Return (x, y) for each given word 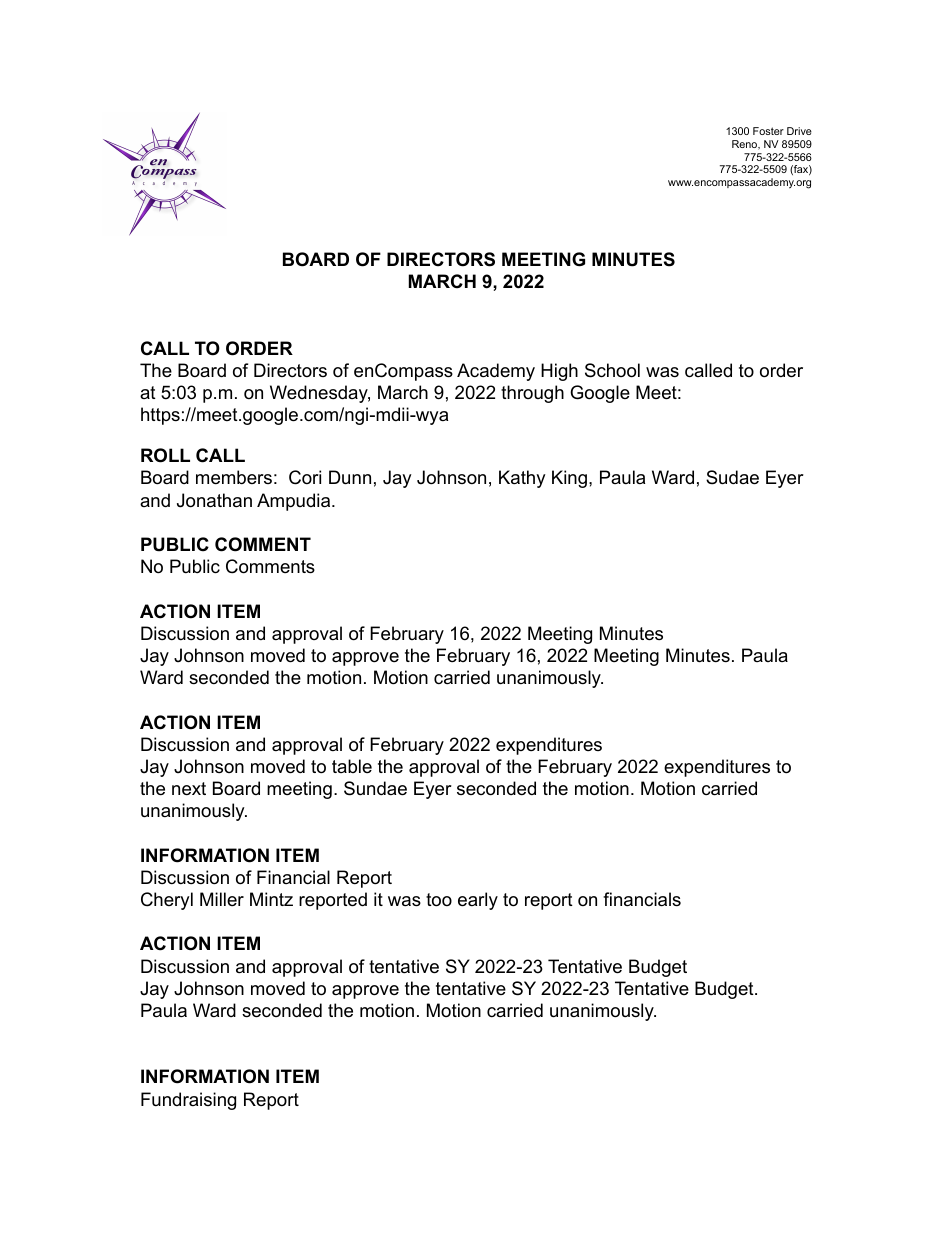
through (532, 394)
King (569, 479)
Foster (768, 131)
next (189, 789)
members (234, 477)
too (439, 900)
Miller (222, 899)
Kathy (522, 479)
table (352, 766)
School (612, 370)
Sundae (375, 788)
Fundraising (188, 1101)
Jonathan (214, 500)
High (559, 372)
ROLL (165, 455)
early (478, 901)
